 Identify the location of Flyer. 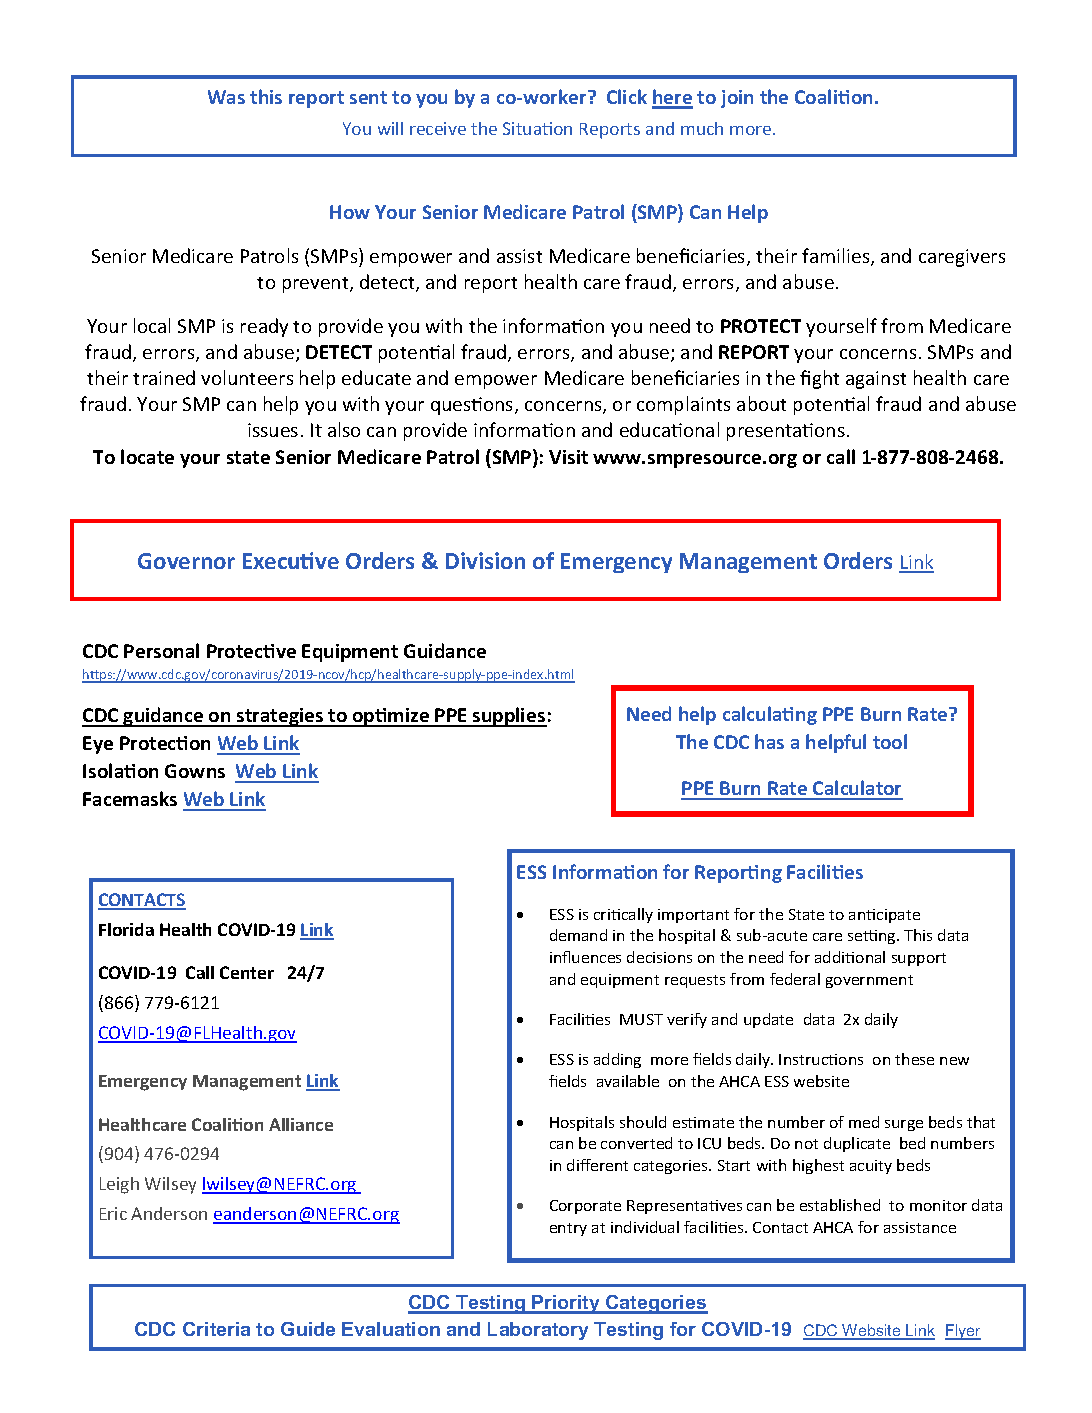
(963, 1332).
